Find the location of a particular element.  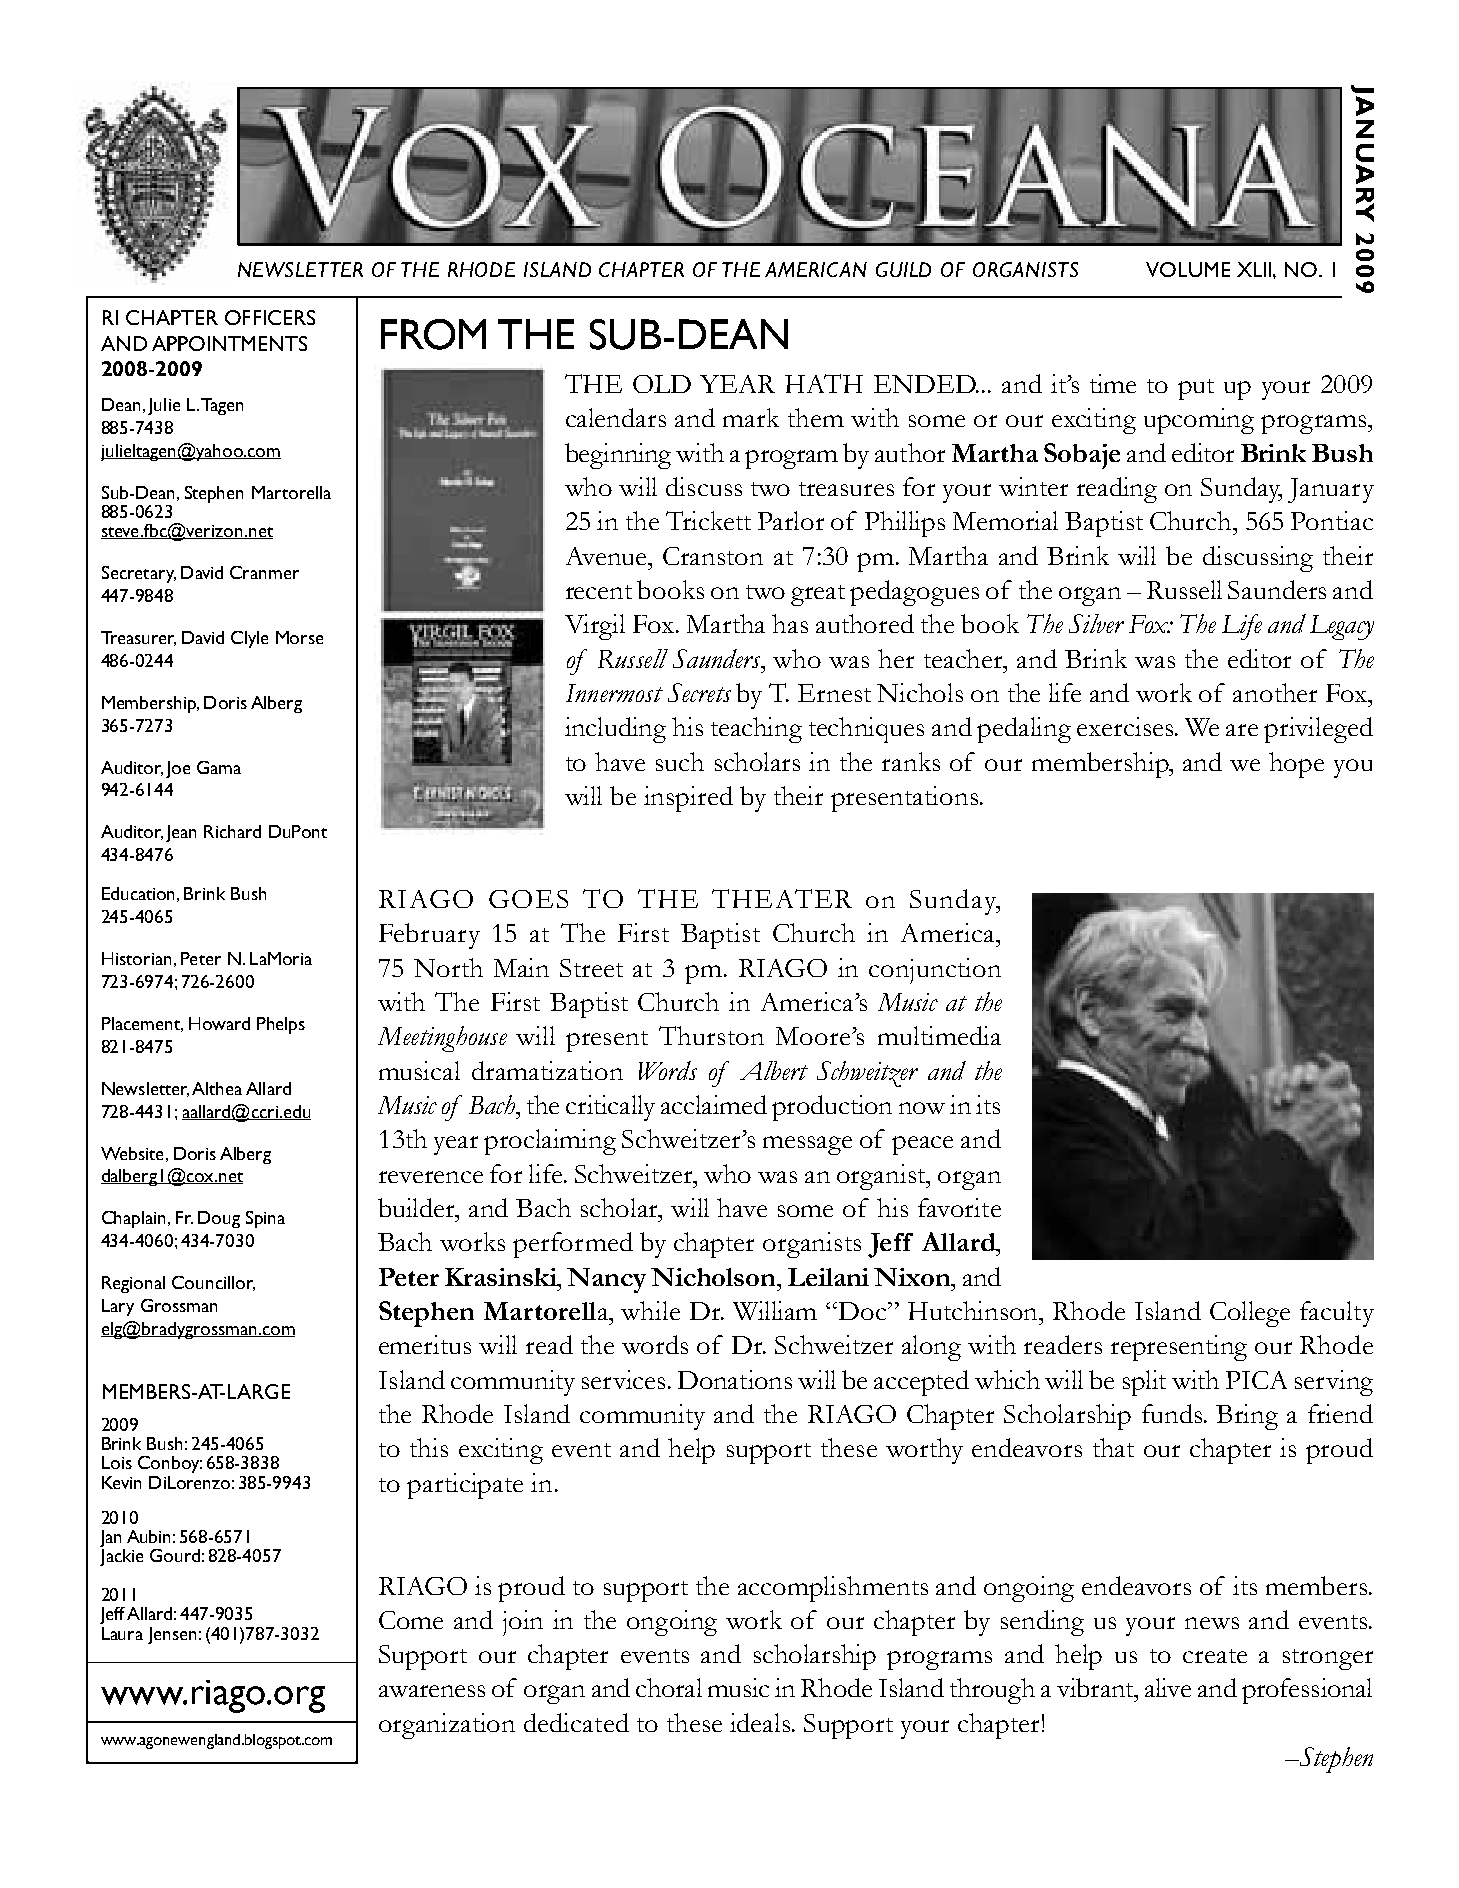

choral is located at coordinates (669, 1687).
